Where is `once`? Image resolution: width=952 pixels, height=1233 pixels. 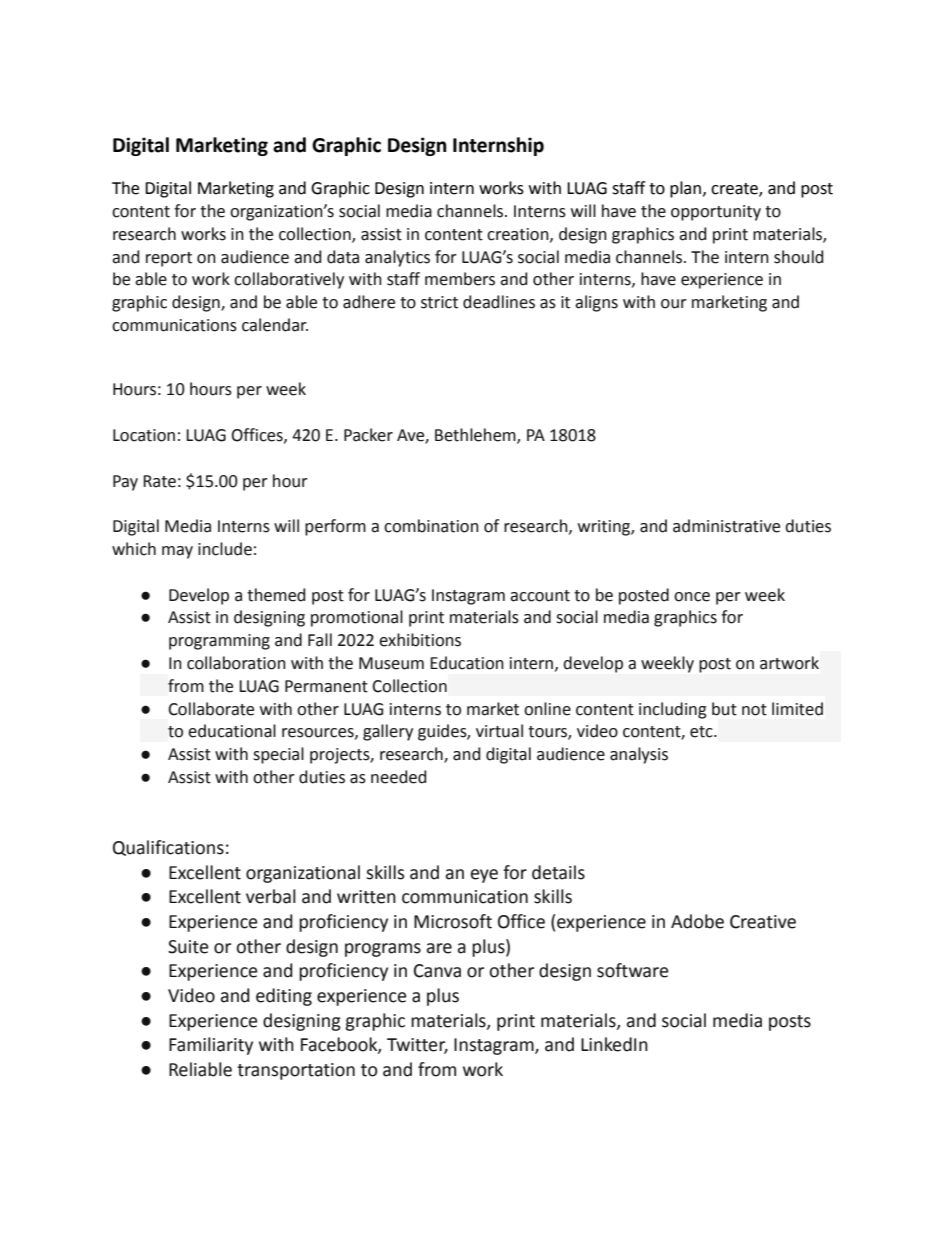
once is located at coordinates (692, 597).
